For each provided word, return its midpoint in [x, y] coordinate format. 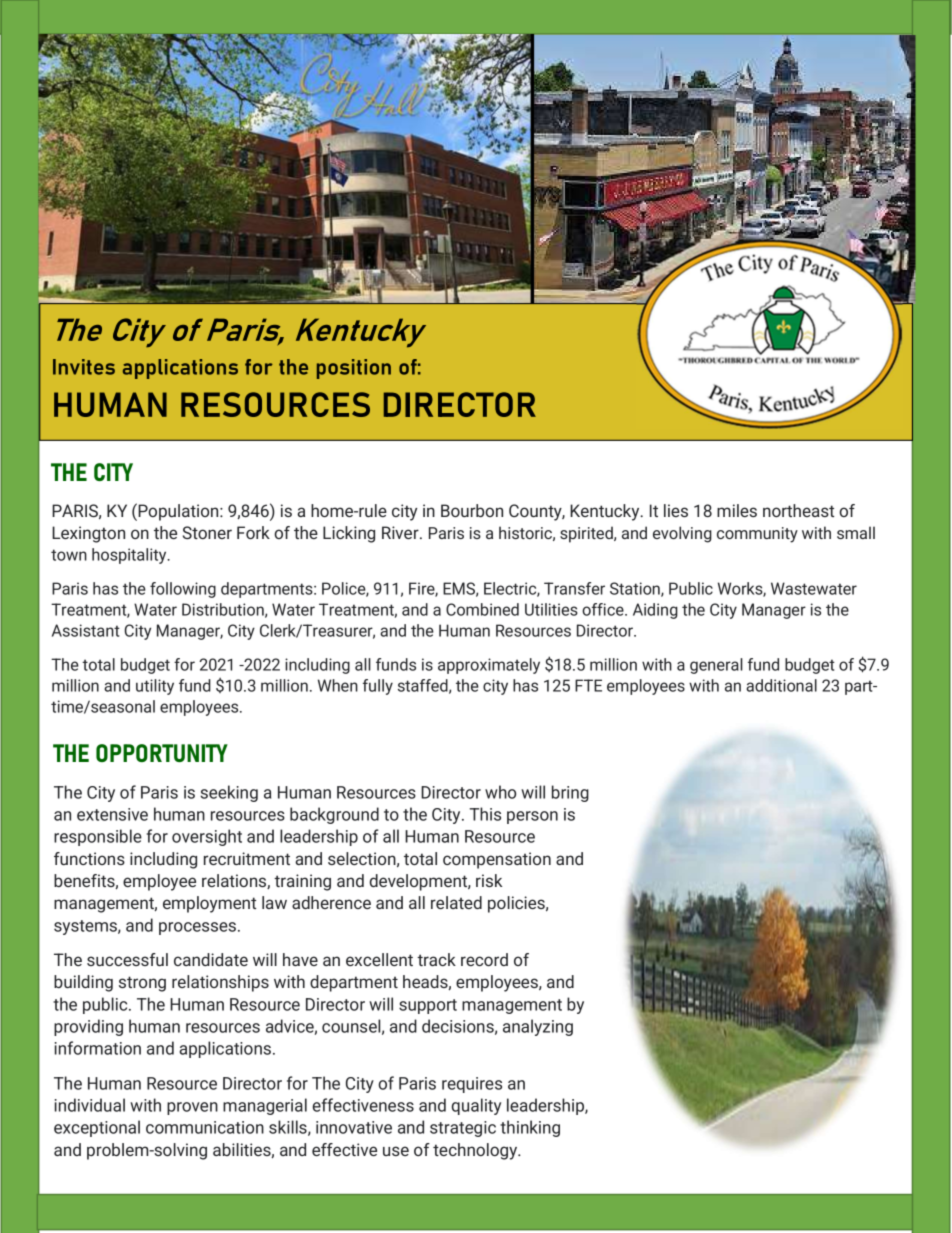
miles [737, 510]
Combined [482, 609]
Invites [84, 367]
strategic [463, 1129]
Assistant [86, 630]
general [716, 666]
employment [209, 904]
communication [205, 1127]
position [354, 369]
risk [489, 880]
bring [570, 793]
